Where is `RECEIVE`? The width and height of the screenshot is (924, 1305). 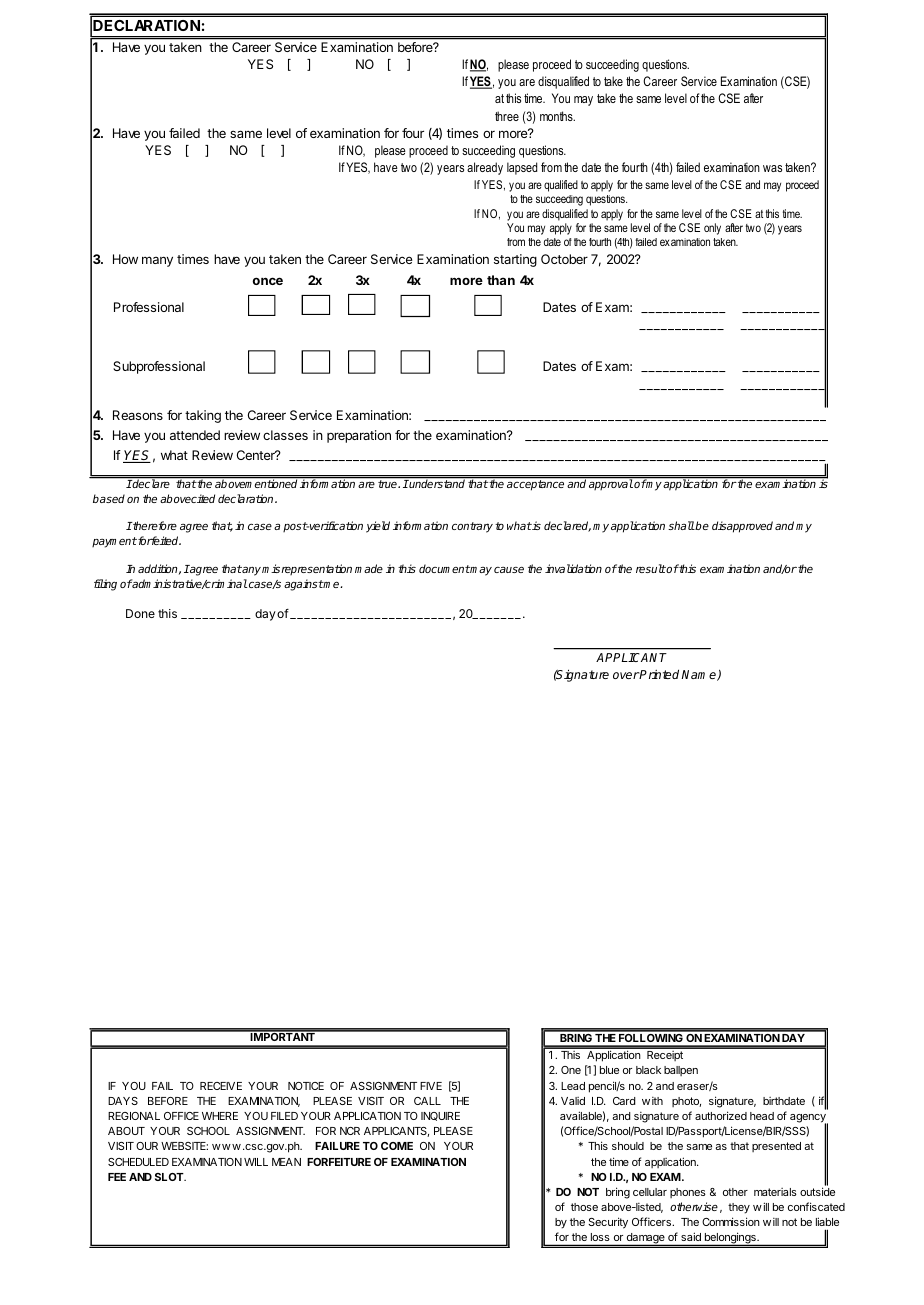
RECEIVE is located at coordinates (221, 1086).
